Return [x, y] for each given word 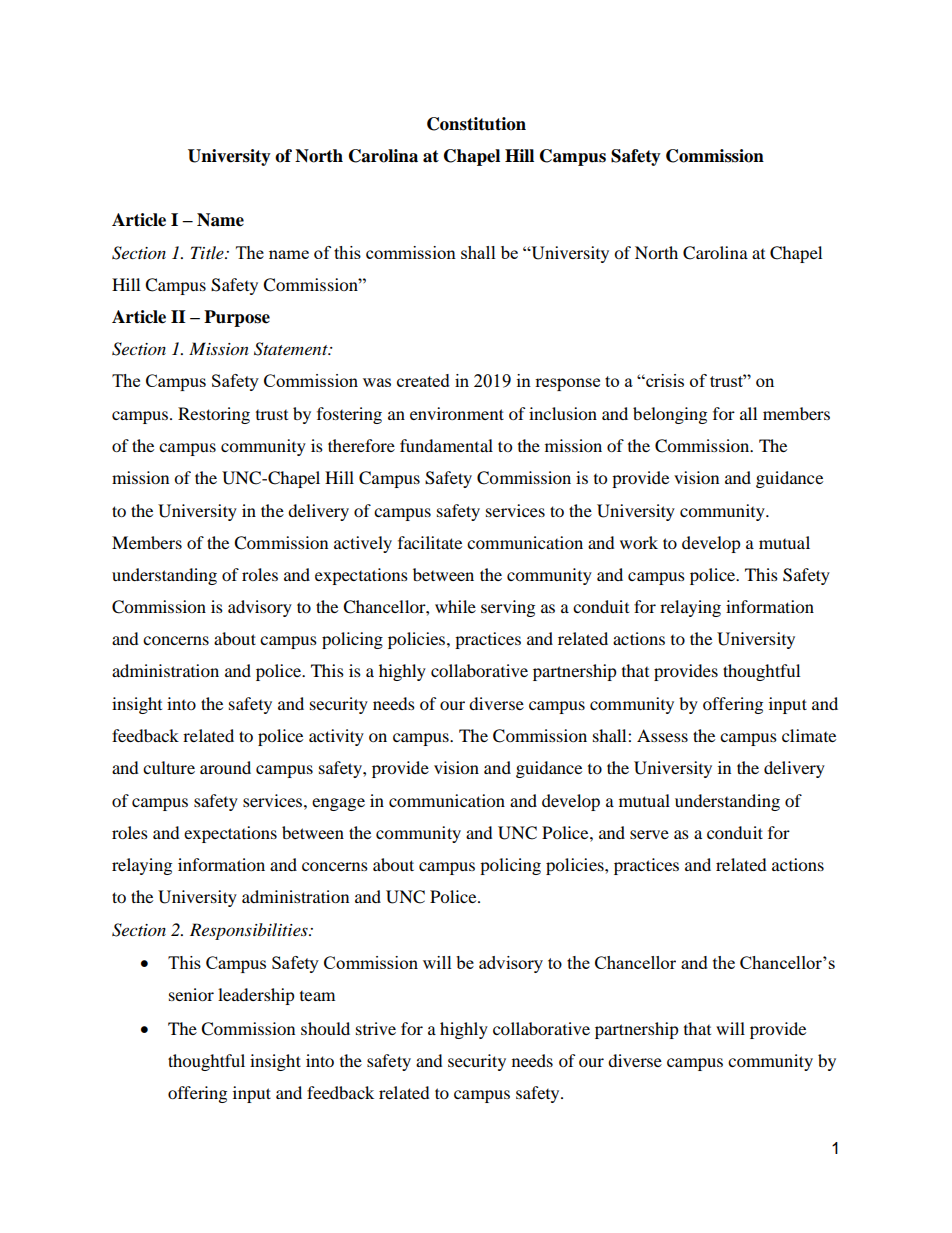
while [455, 606]
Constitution [476, 124]
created [423, 380]
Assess [662, 735]
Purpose [237, 318]
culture [169, 767]
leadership [256, 996]
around [225, 767]
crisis [664, 380]
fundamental [446, 445]
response [567, 384]
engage [338, 804]
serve [649, 834]
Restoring [214, 415]
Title [208, 252]
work [639, 542]
